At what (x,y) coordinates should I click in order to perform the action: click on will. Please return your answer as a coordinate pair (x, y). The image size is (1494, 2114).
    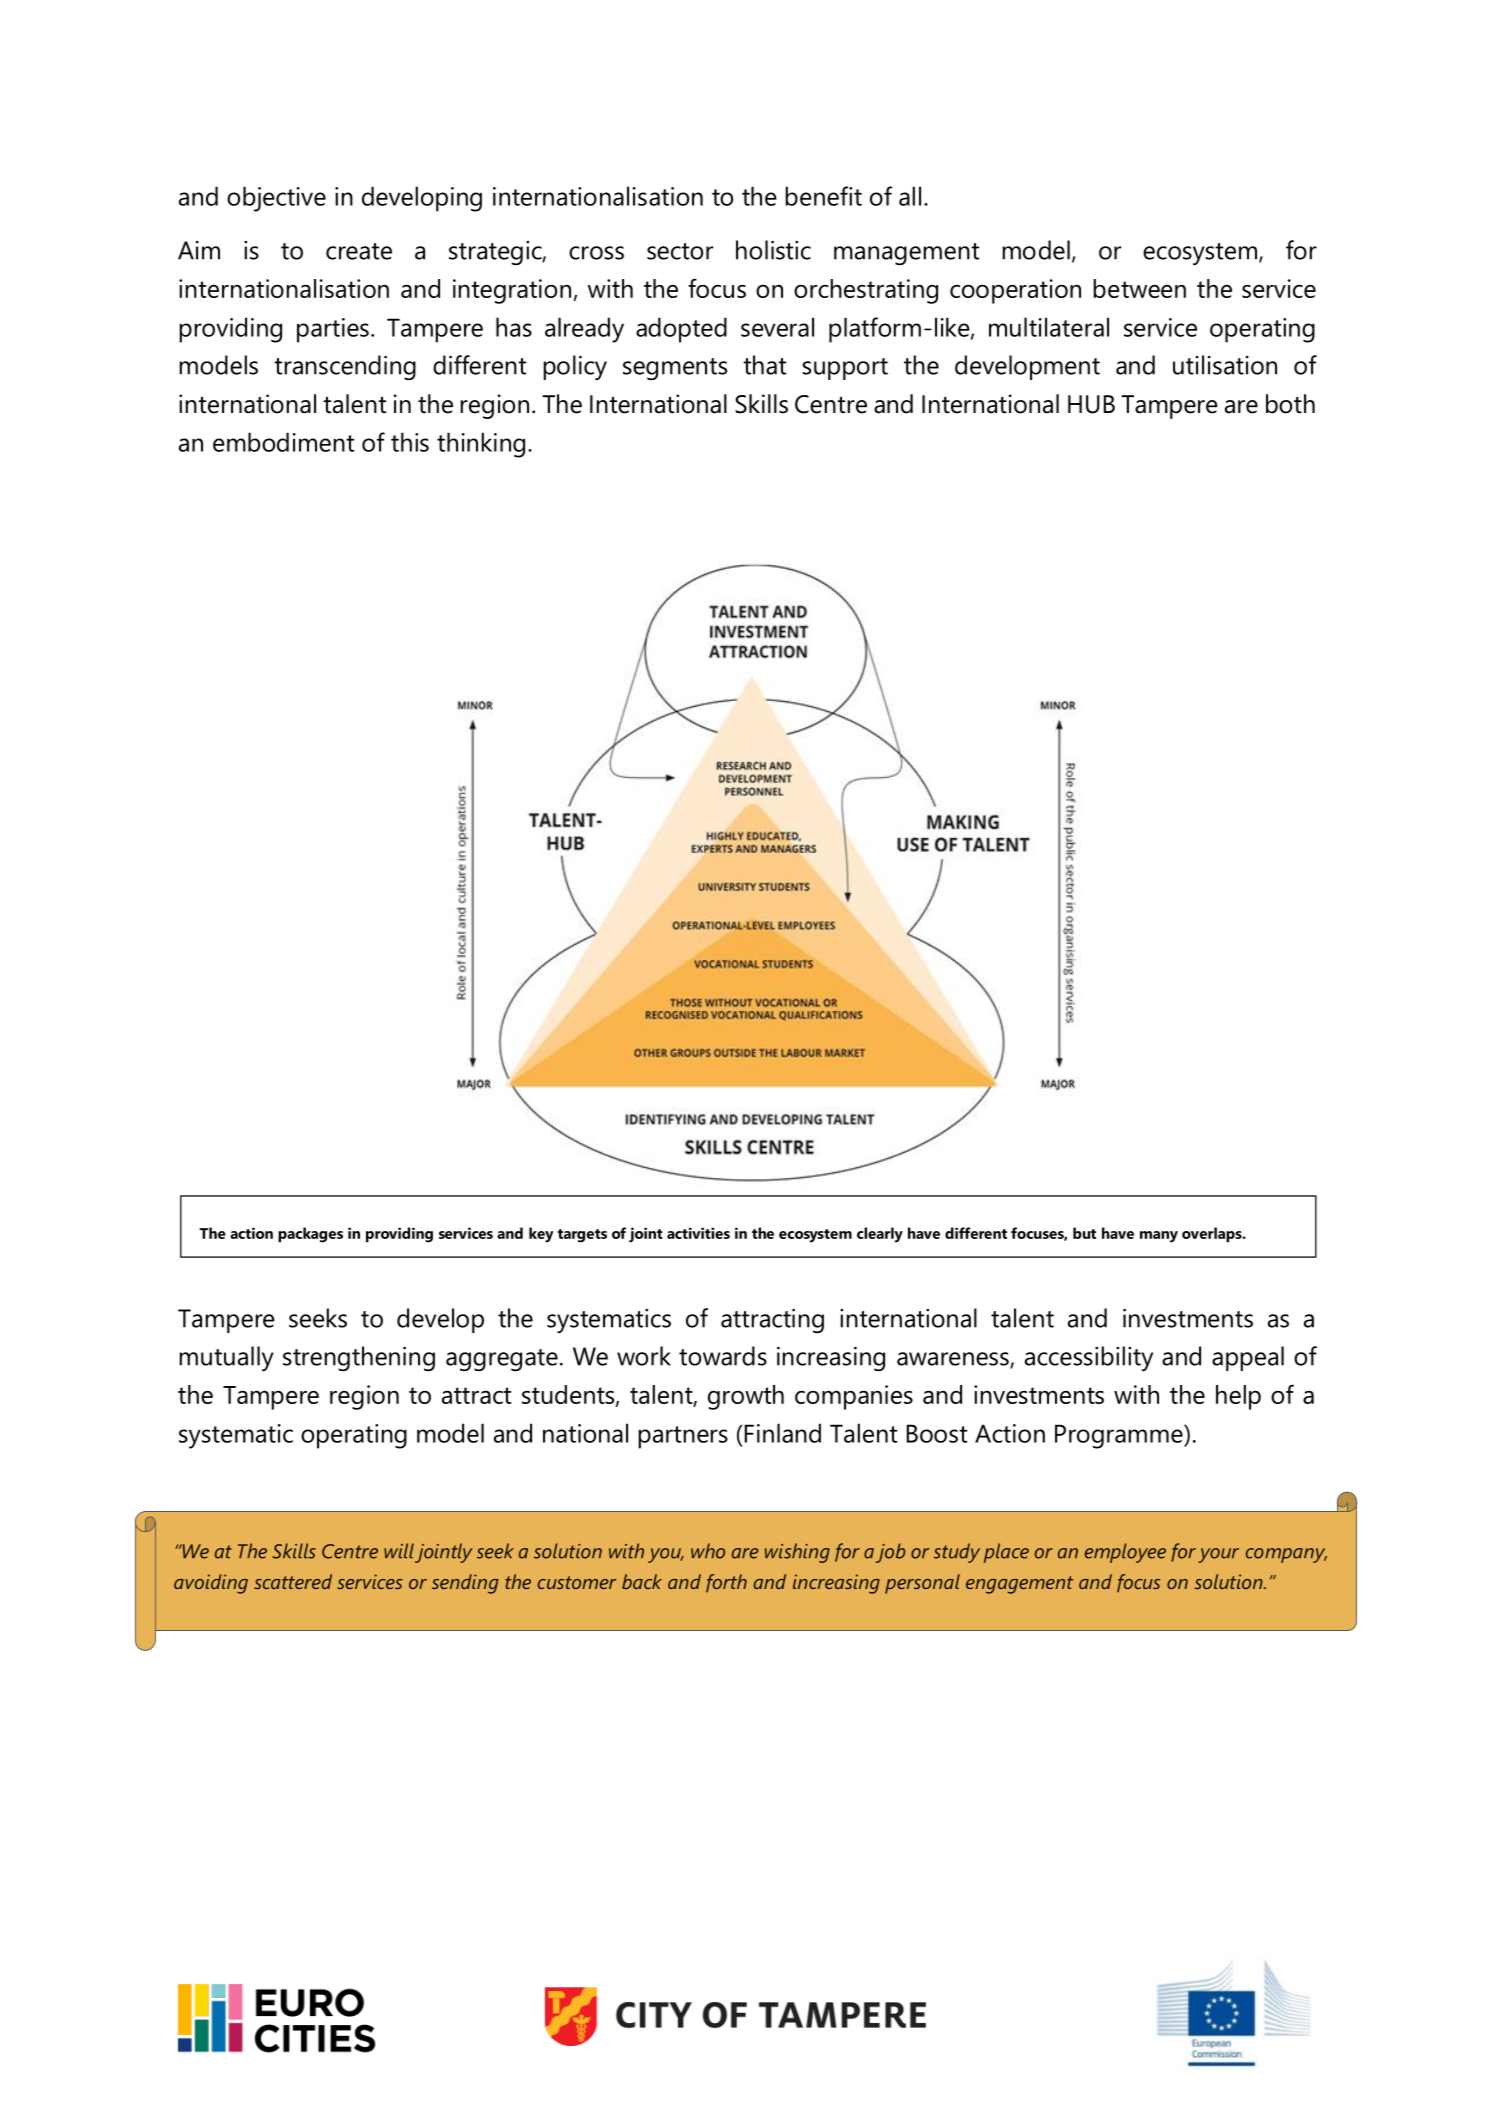
    Looking at the image, I should click on (399, 1551).
